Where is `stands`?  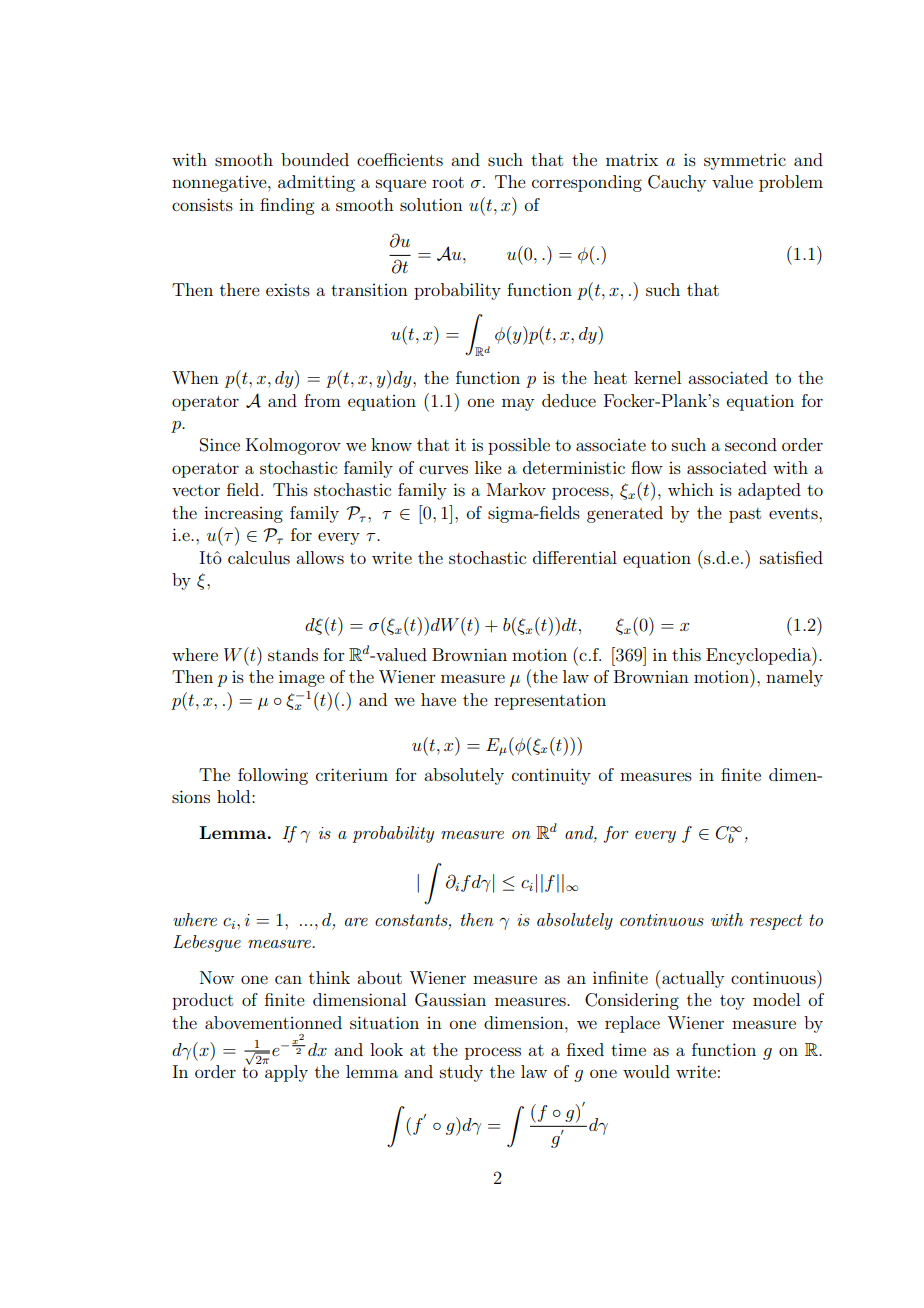
stands is located at coordinates (293, 654).
